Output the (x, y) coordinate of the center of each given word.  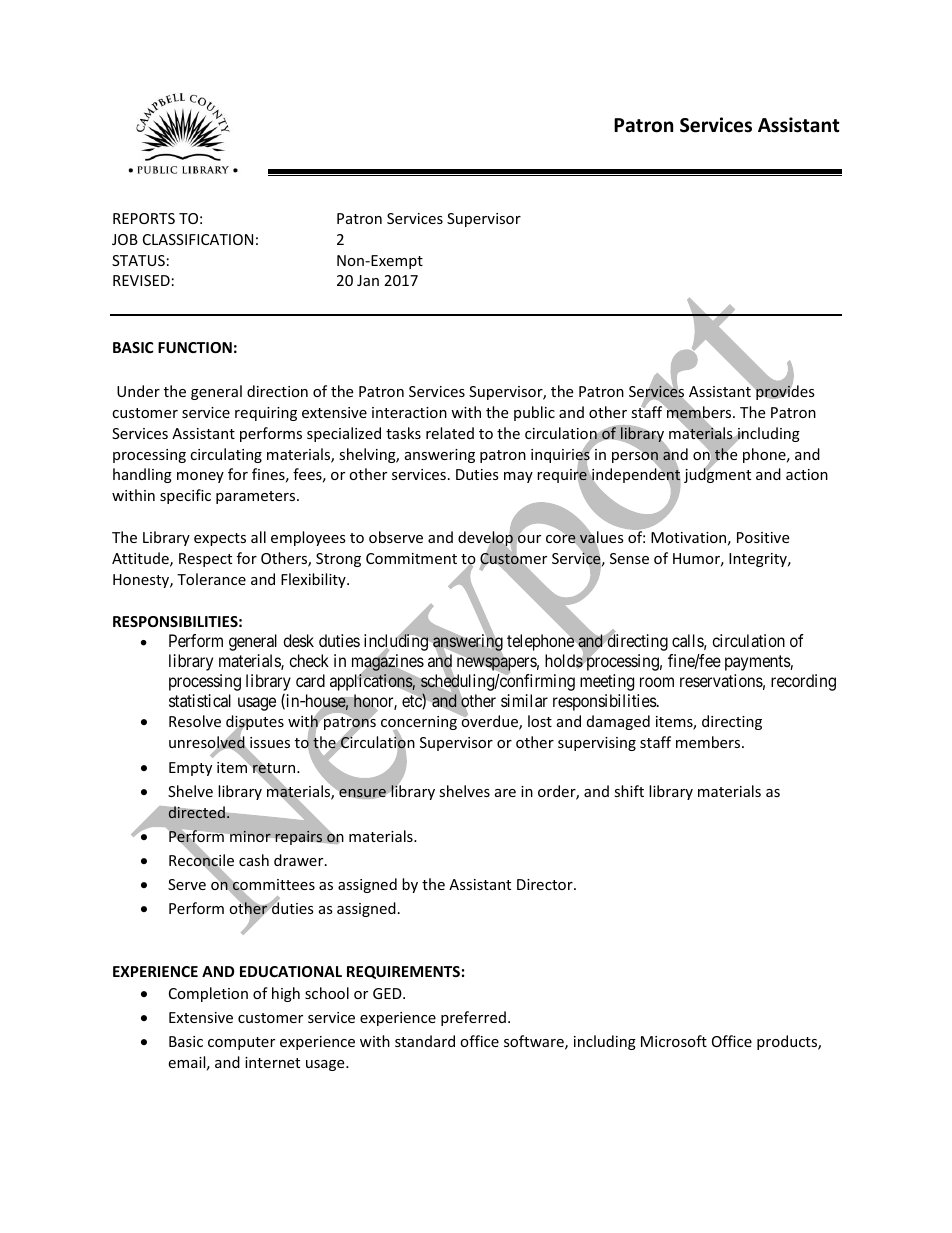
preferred (473, 1018)
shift (629, 791)
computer (241, 1043)
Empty (190, 769)
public (534, 413)
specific (185, 496)
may (518, 477)
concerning (419, 724)
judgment (717, 475)
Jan (368, 280)
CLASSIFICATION (198, 239)
